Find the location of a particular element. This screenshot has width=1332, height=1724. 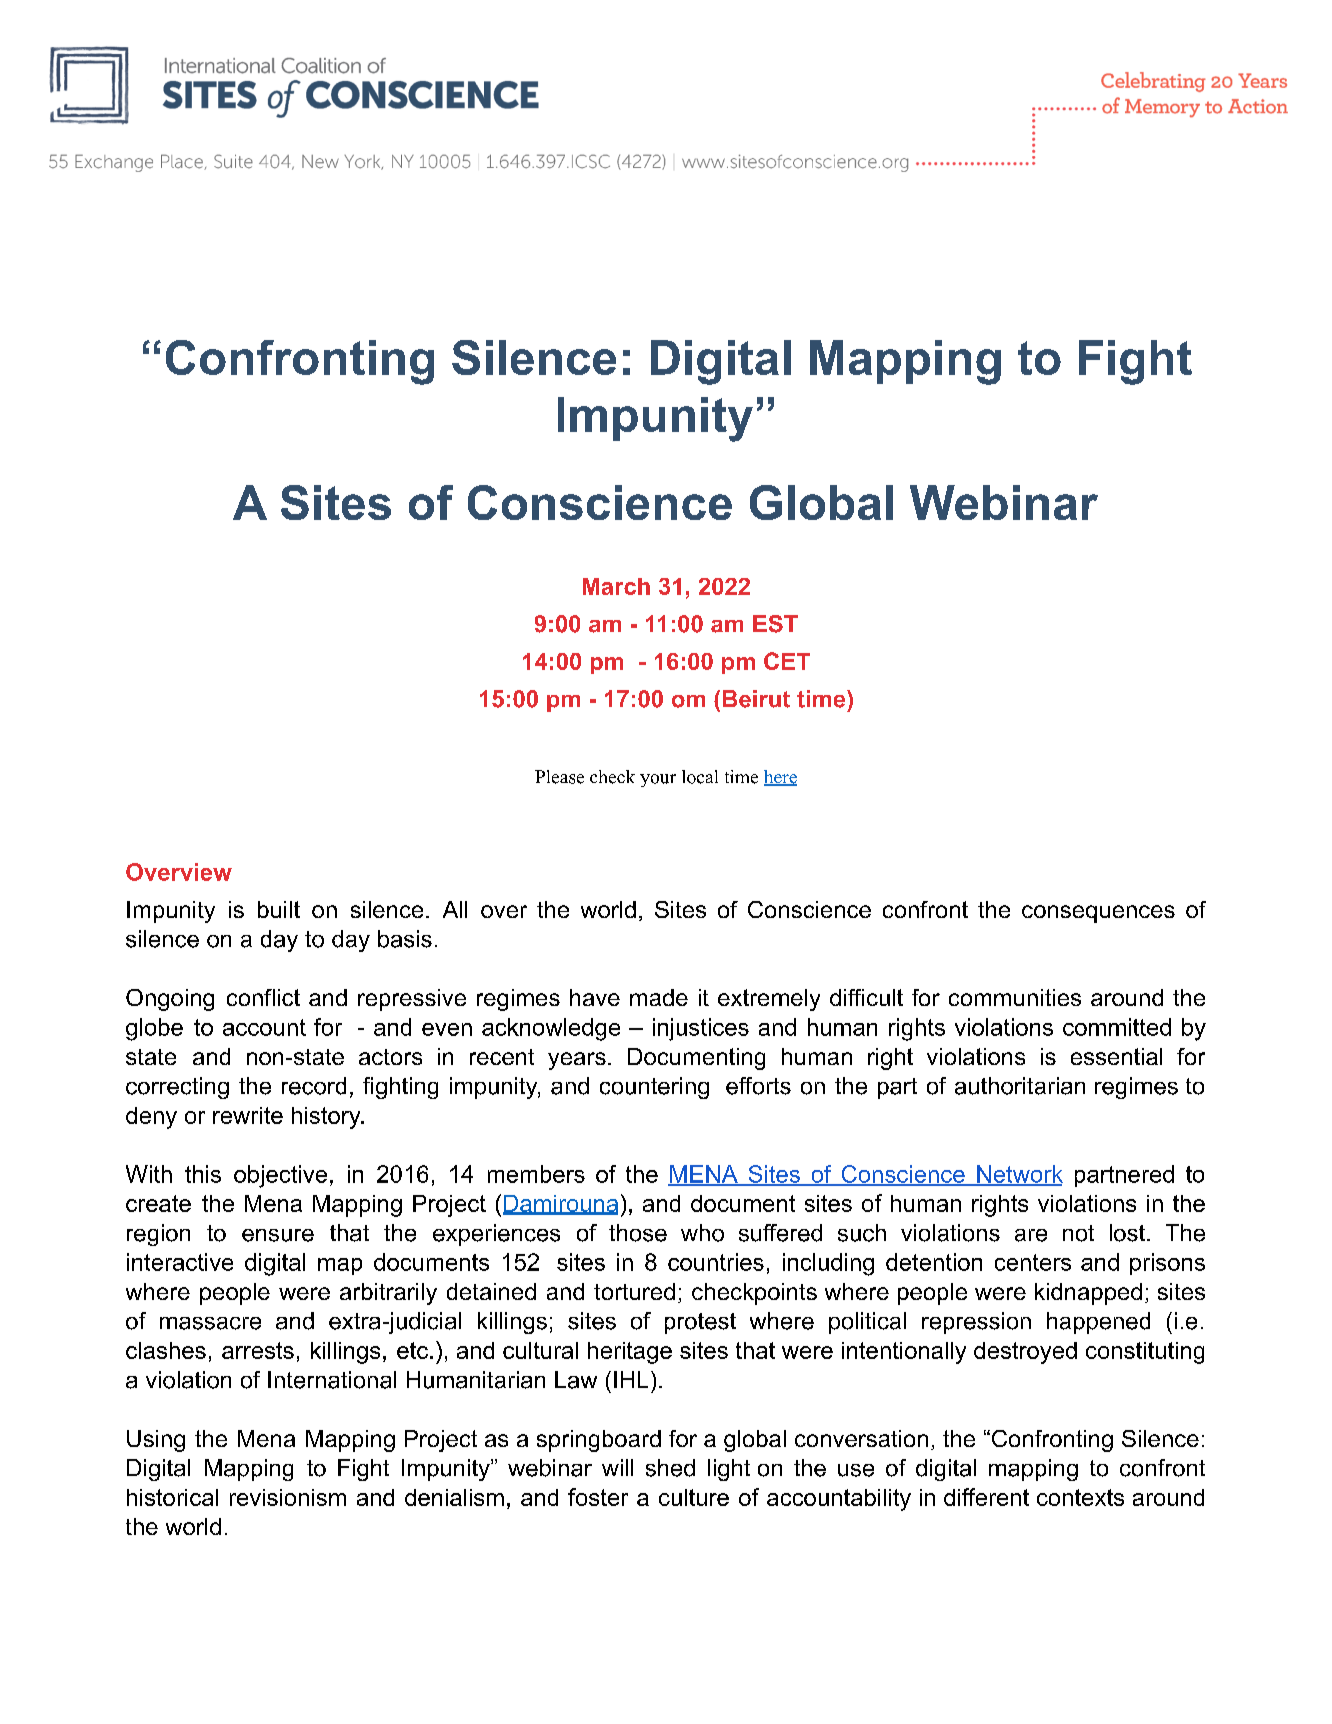

revisionism is located at coordinates (288, 1497).
